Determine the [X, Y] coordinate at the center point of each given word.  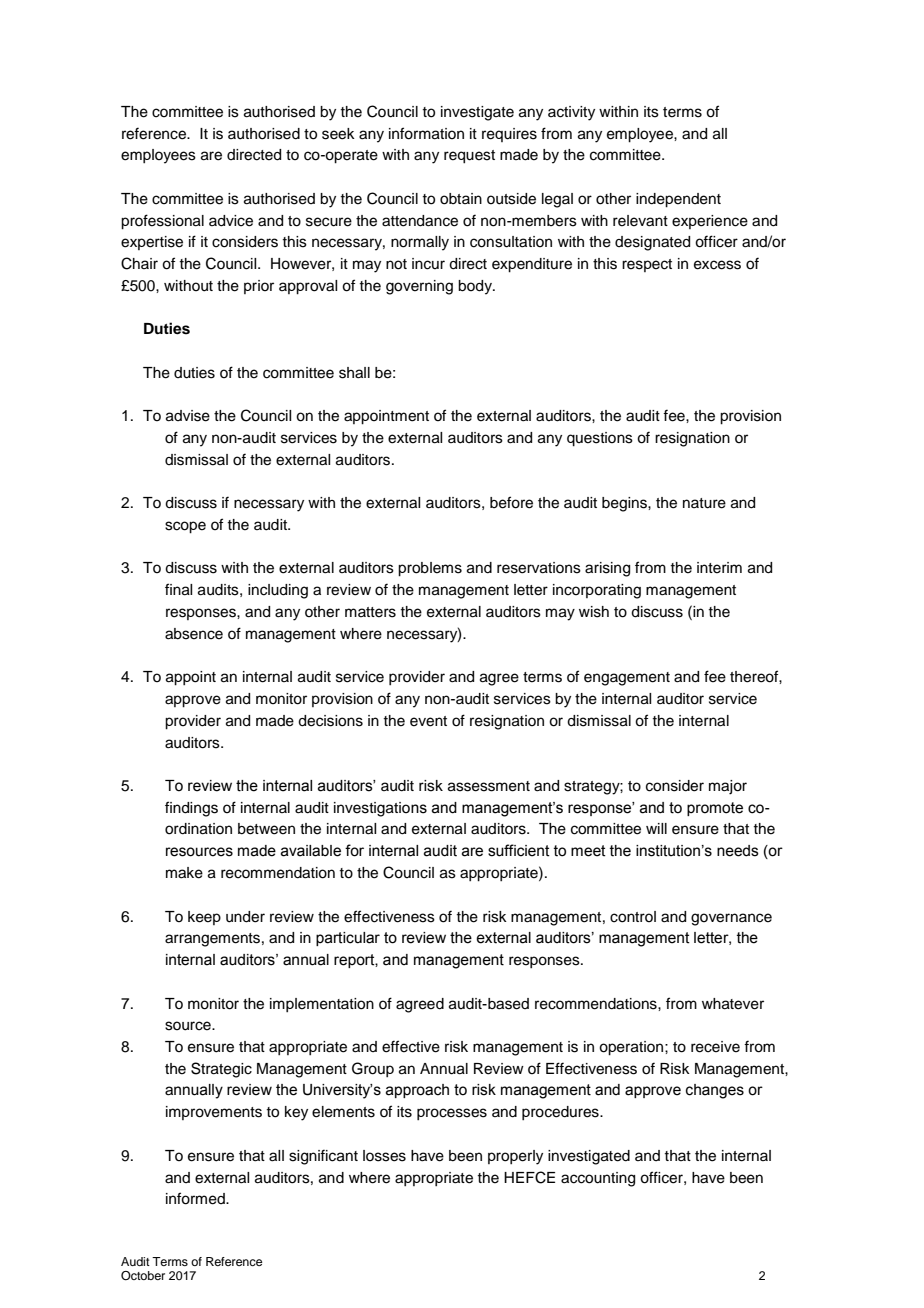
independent [678, 200]
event [428, 721]
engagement [627, 679]
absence [194, 634]
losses [384, 1156]
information [426, 133]
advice [231, 221]
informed [196, 1198]
